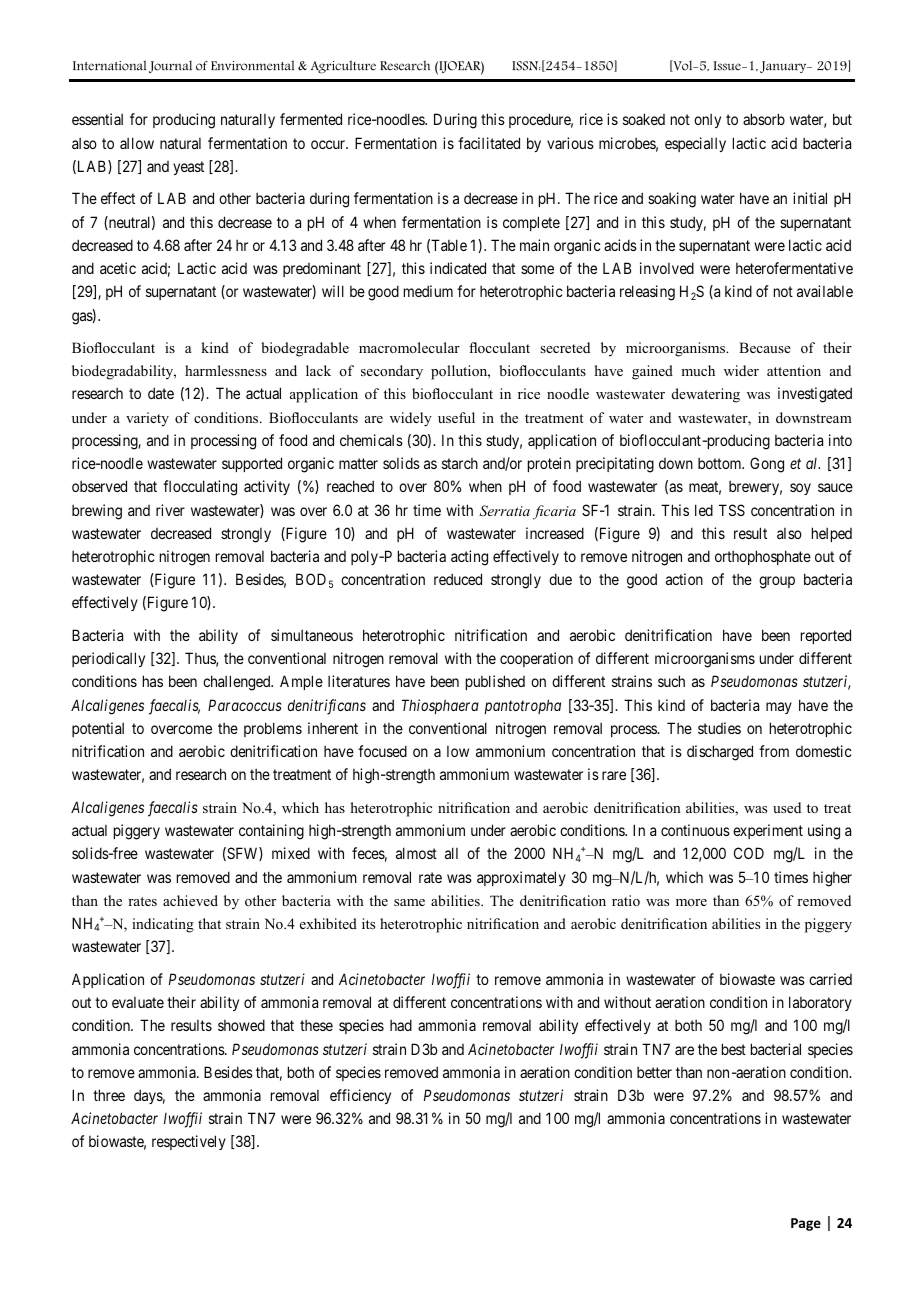 Image resolution: width=924 pixels, height=1308 pixels. Describe the element at coordinates (691, 902) in the screenshot. I see `more` at that location.
